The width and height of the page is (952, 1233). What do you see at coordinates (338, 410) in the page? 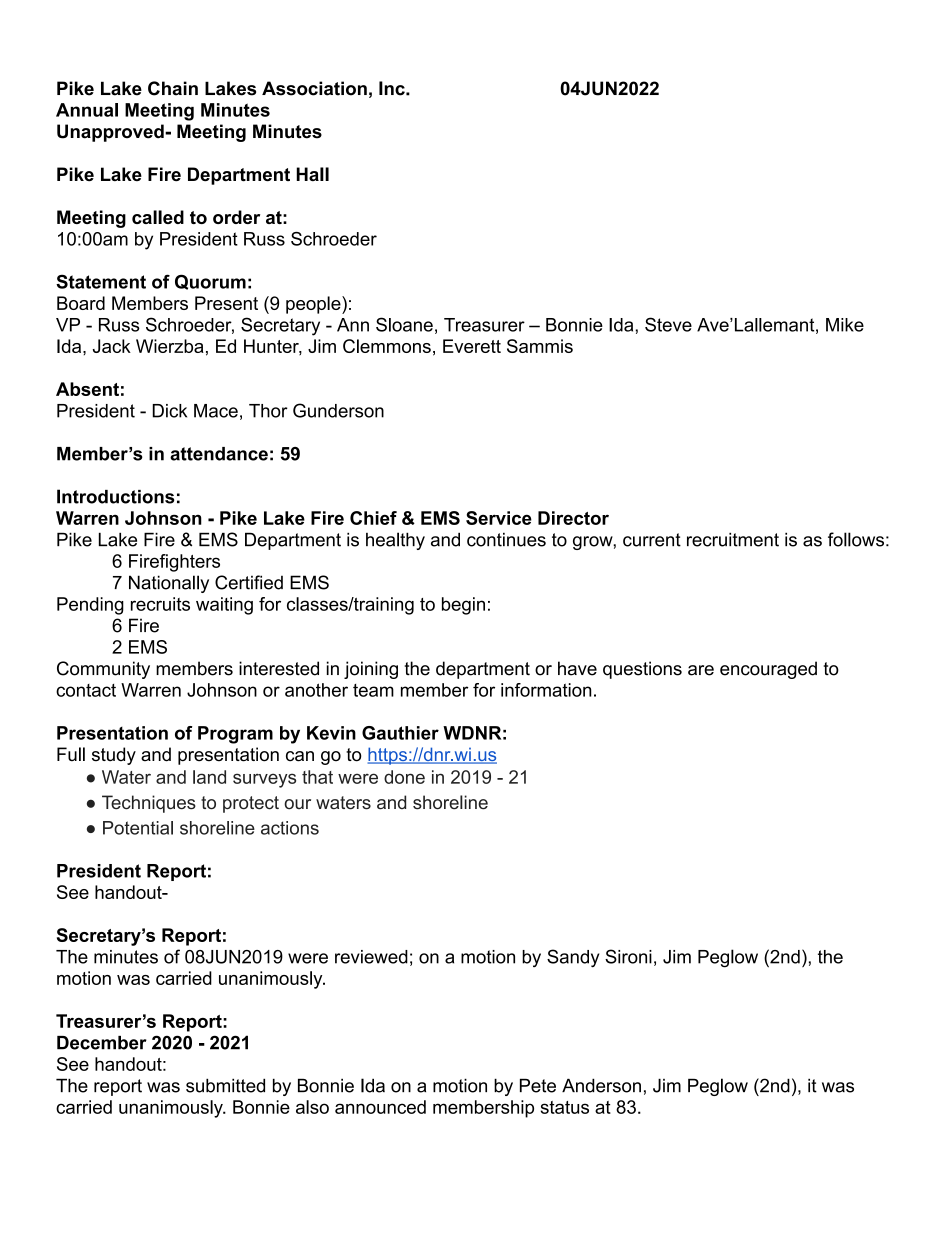
I see `Gunderson` at bounding box center [338, 410].
